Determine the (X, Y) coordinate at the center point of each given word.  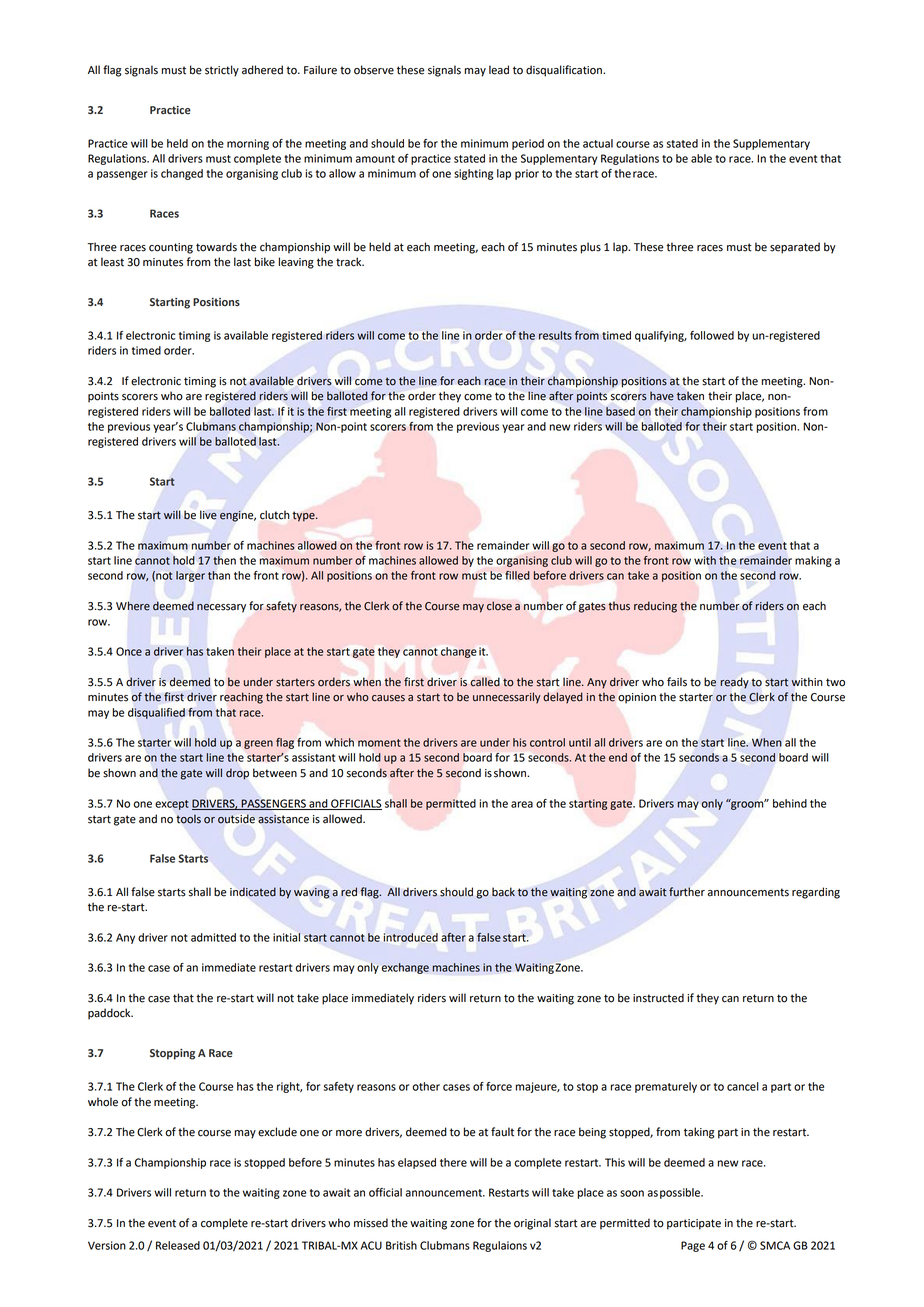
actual (598, 143)
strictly (222, 71)
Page (693, 1246)
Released (178, 1245)
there (453, 1162)
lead (499, 70)
